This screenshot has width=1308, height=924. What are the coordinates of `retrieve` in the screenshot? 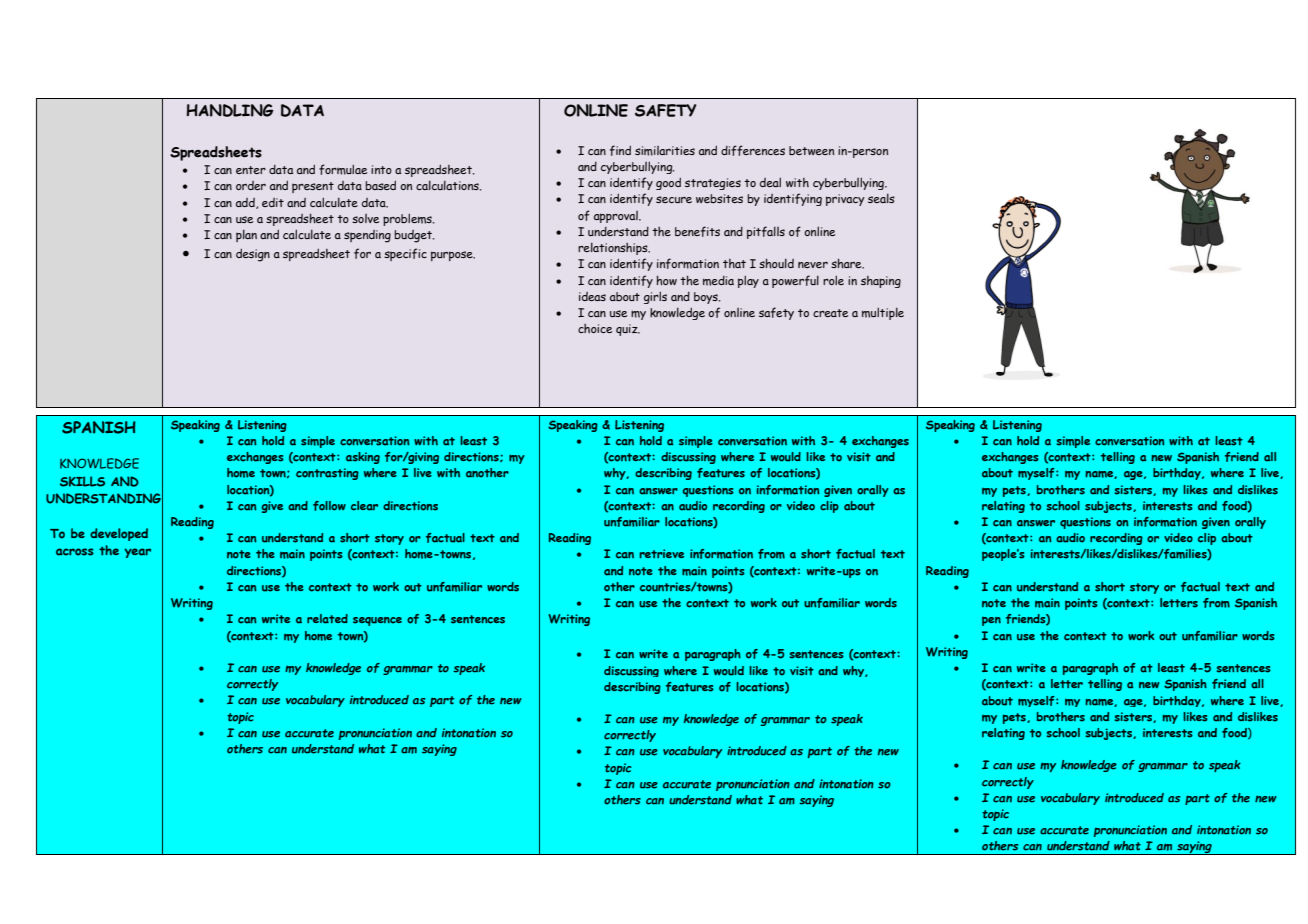 It's located at (661, 553).
